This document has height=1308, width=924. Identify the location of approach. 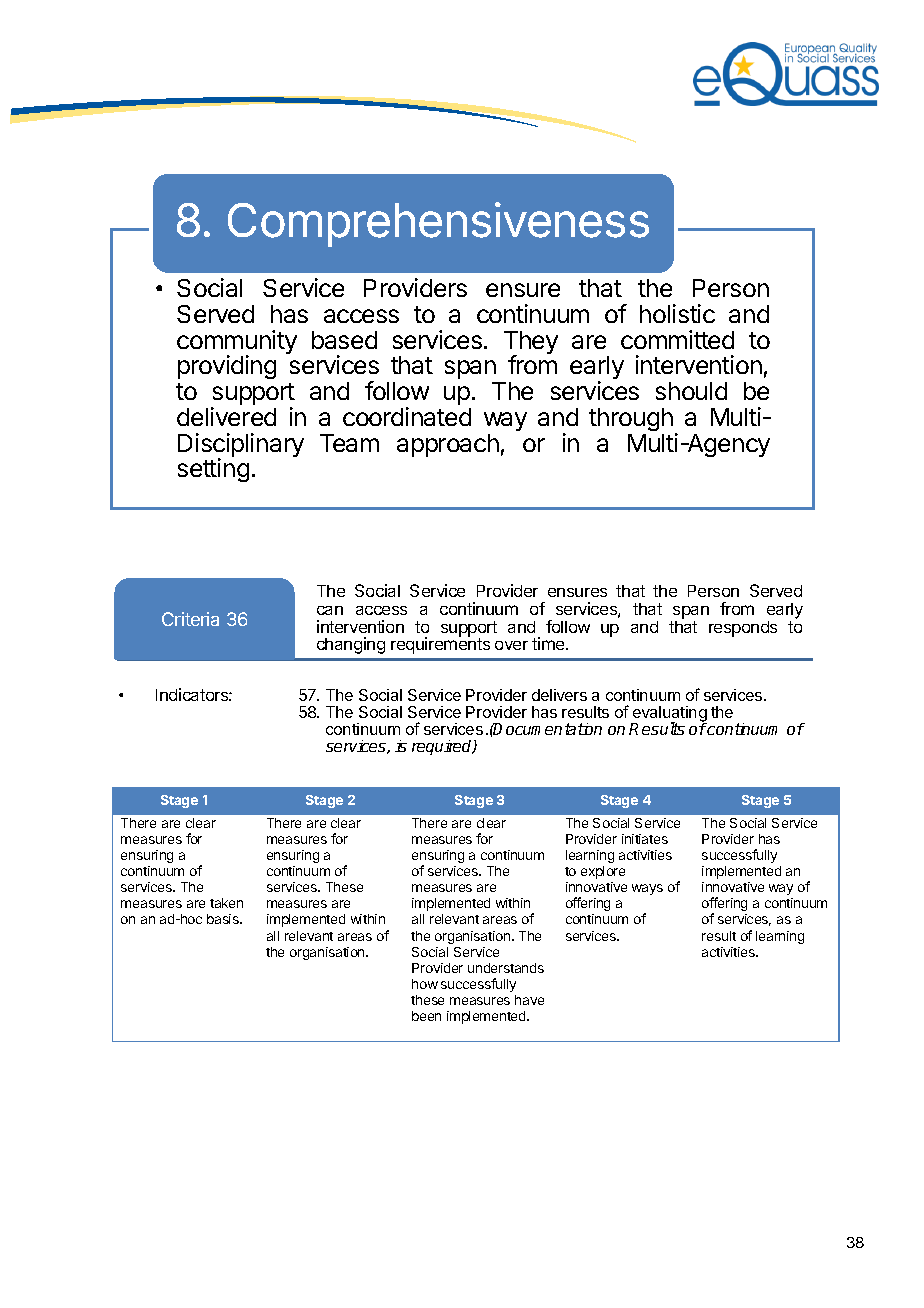
(448, 445).
